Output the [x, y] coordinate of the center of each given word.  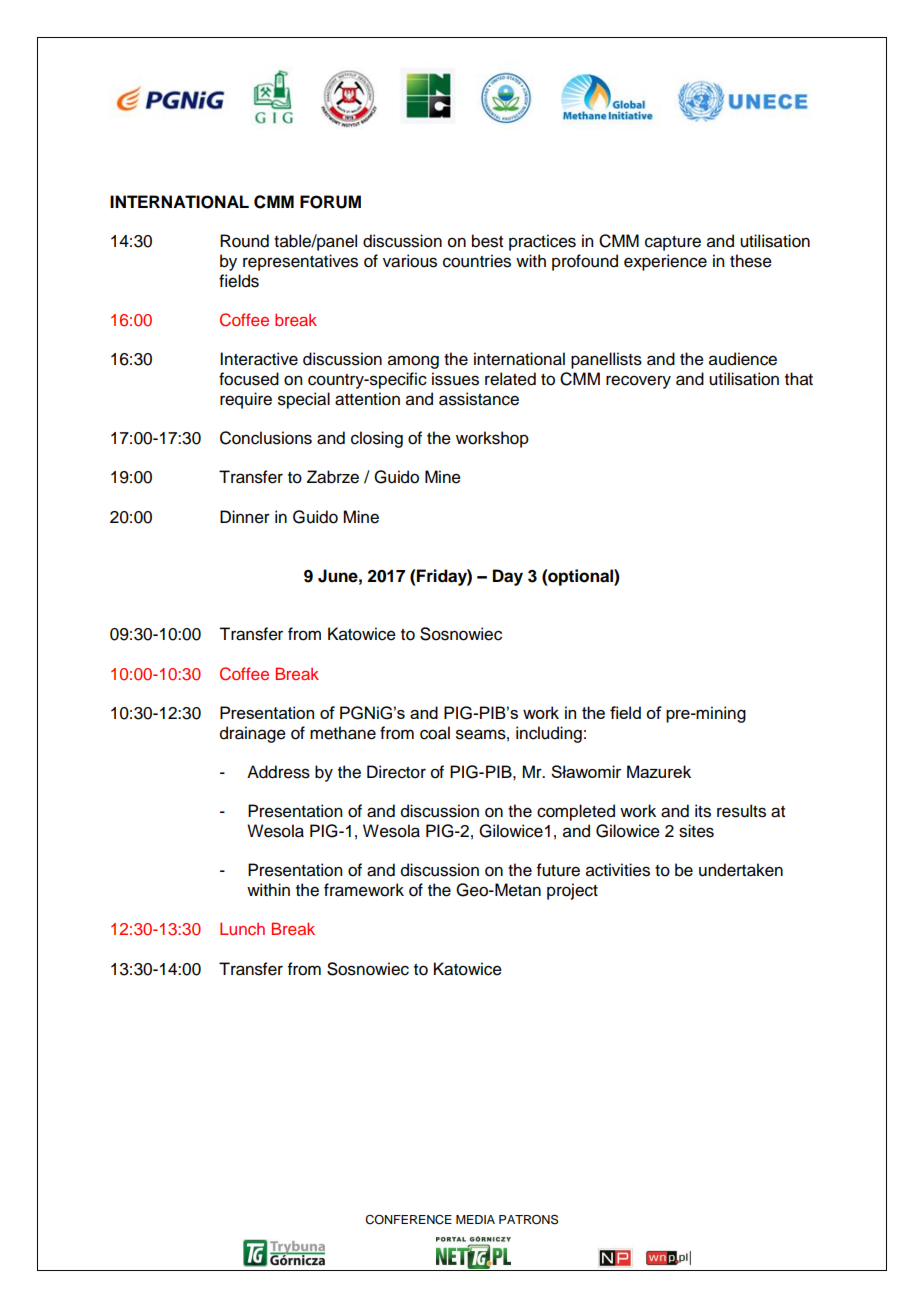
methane [343, 733]
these [751, 261]
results [741, 811]
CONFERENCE [408, 1220]
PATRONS [528, 1219]
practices [542, 242]
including [549, 734]
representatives [300, 262]
